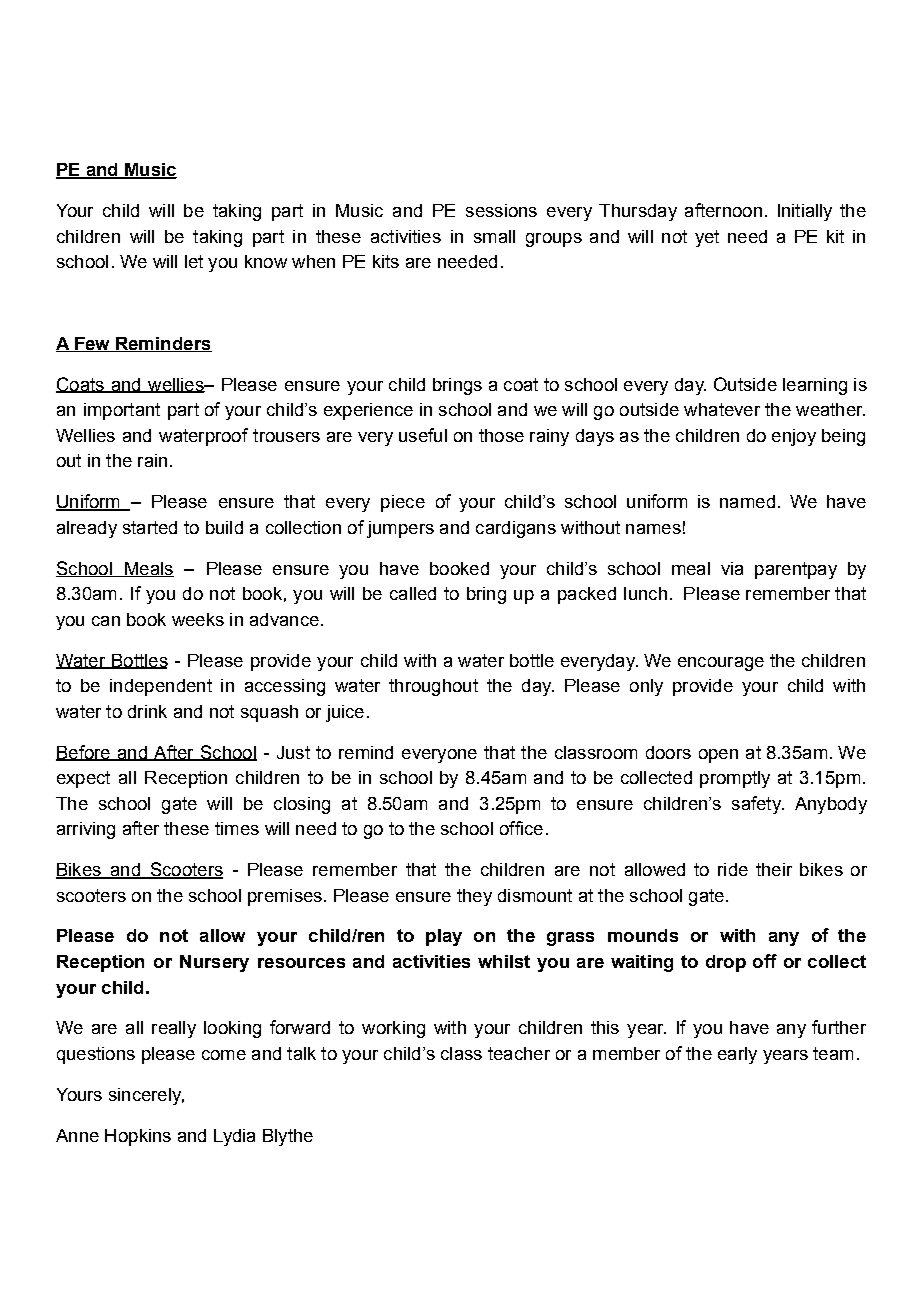  I want to click on sincerely, so click(146, 1096).
